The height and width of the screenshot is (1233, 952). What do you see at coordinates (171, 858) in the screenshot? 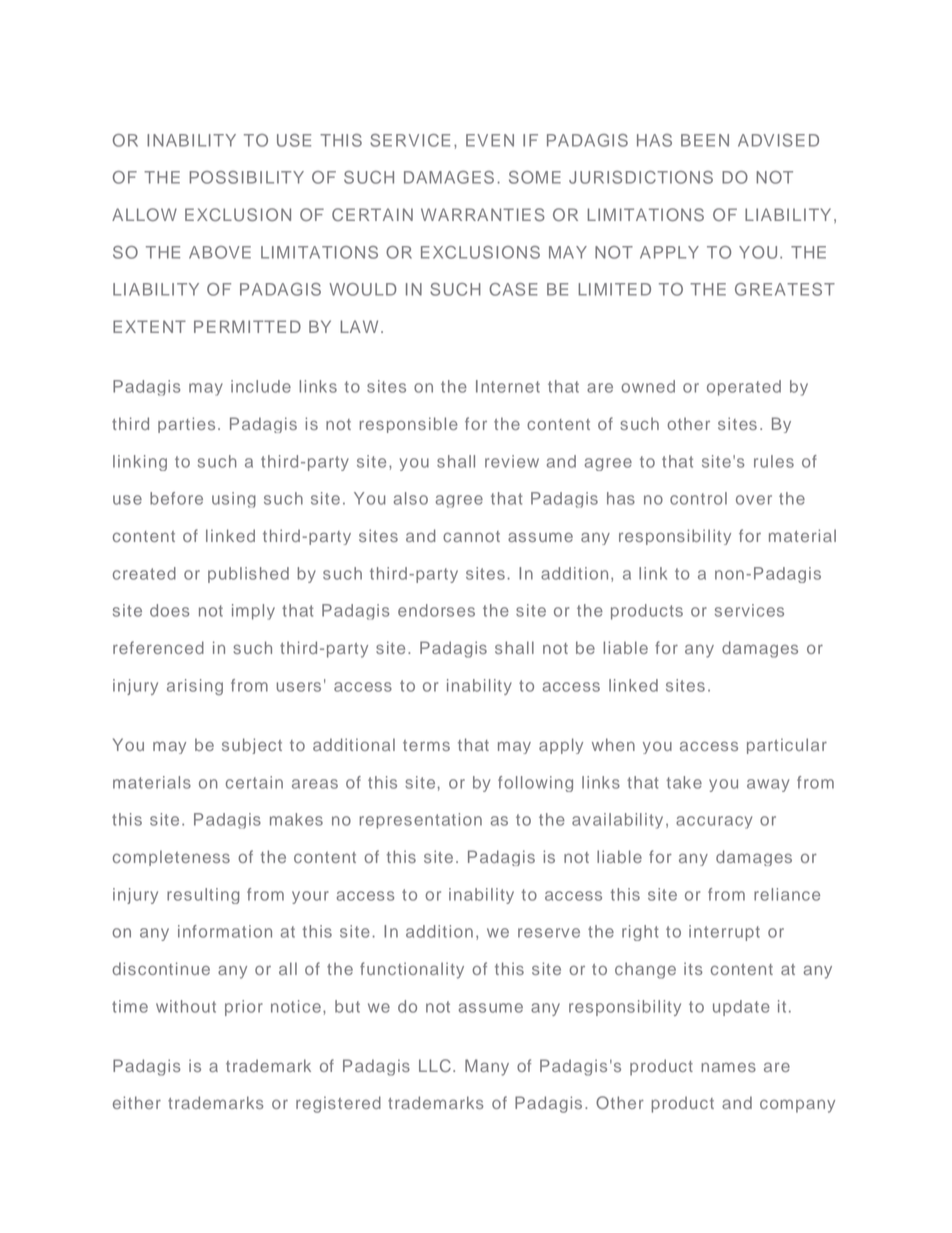
I see `completeness` at bounding box center [171, 858].
